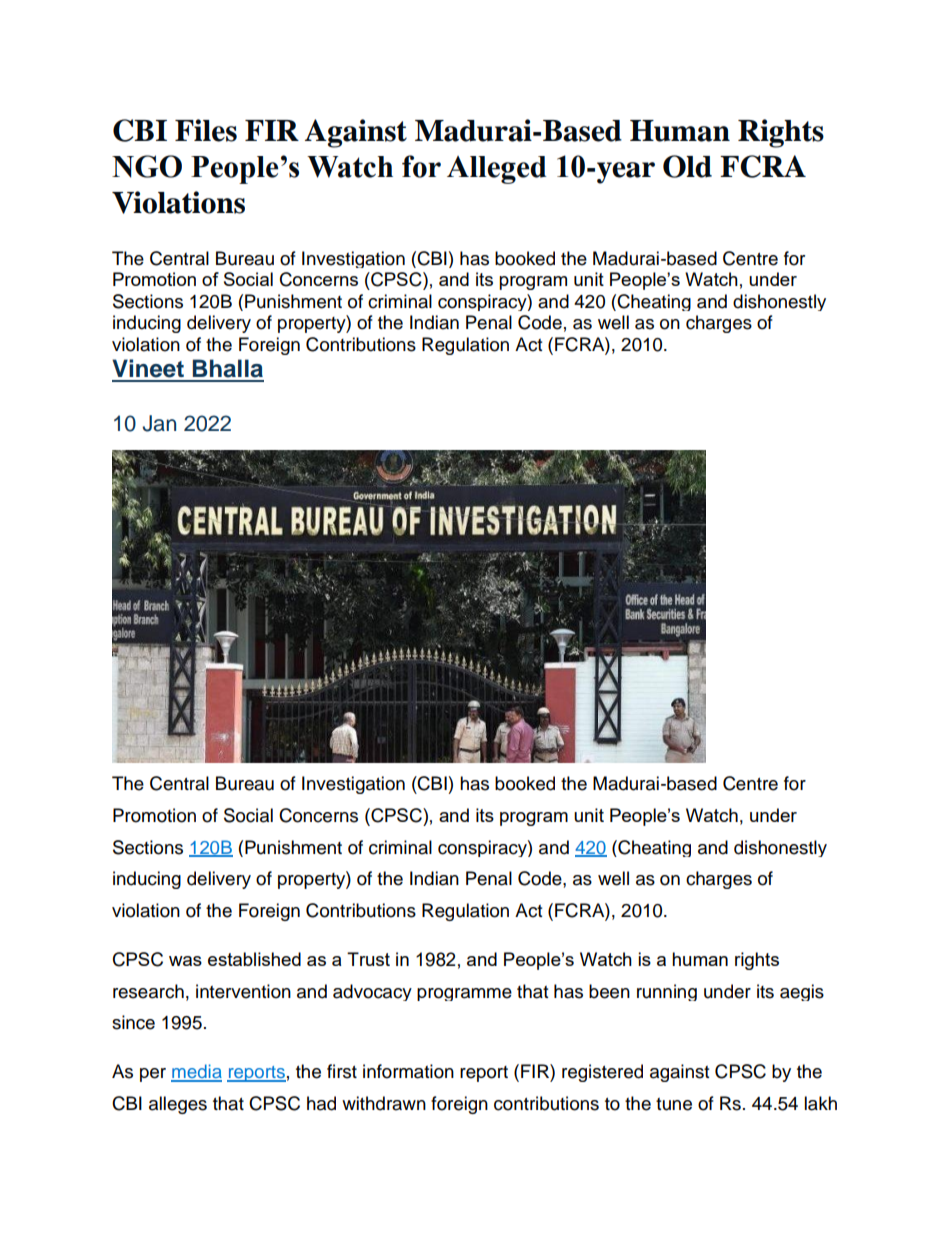 The image size is (952, 1233). What do you see at coordinates (147, 166) in the page?
I see `NGO` at bounding box center [147, 166].
